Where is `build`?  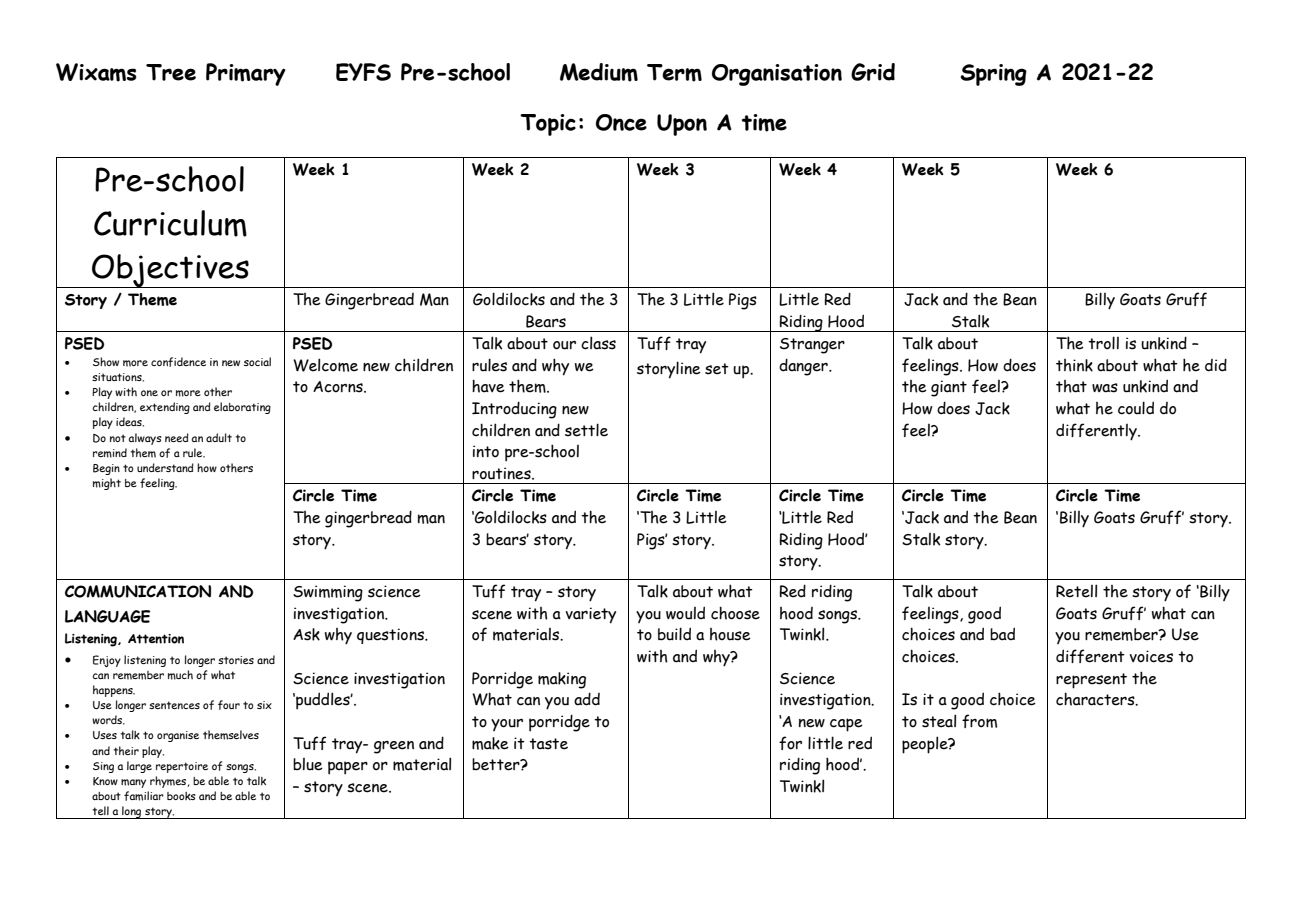
build is located at coordinates (674, 634).
